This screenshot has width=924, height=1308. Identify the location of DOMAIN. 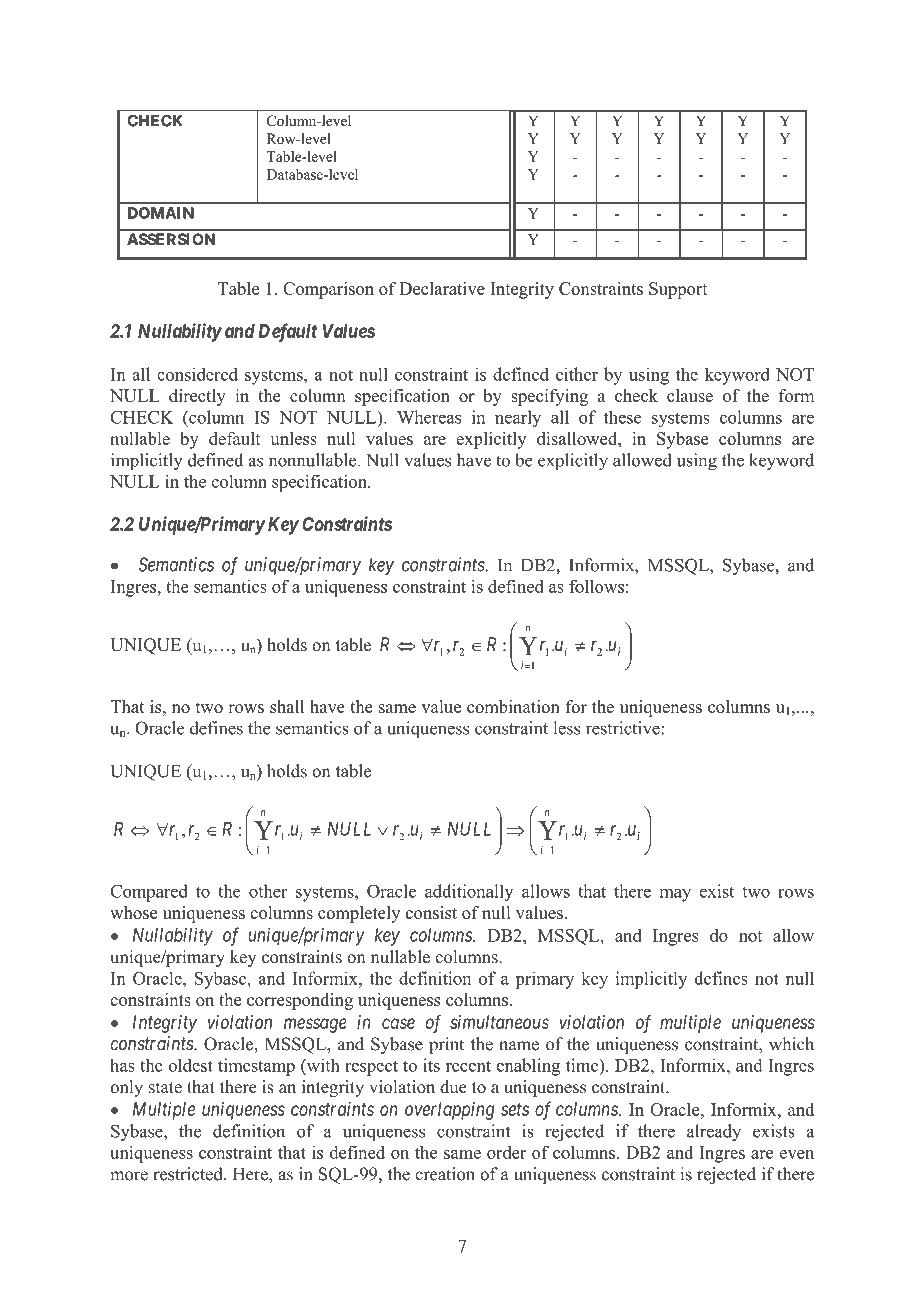
(161, 213).
